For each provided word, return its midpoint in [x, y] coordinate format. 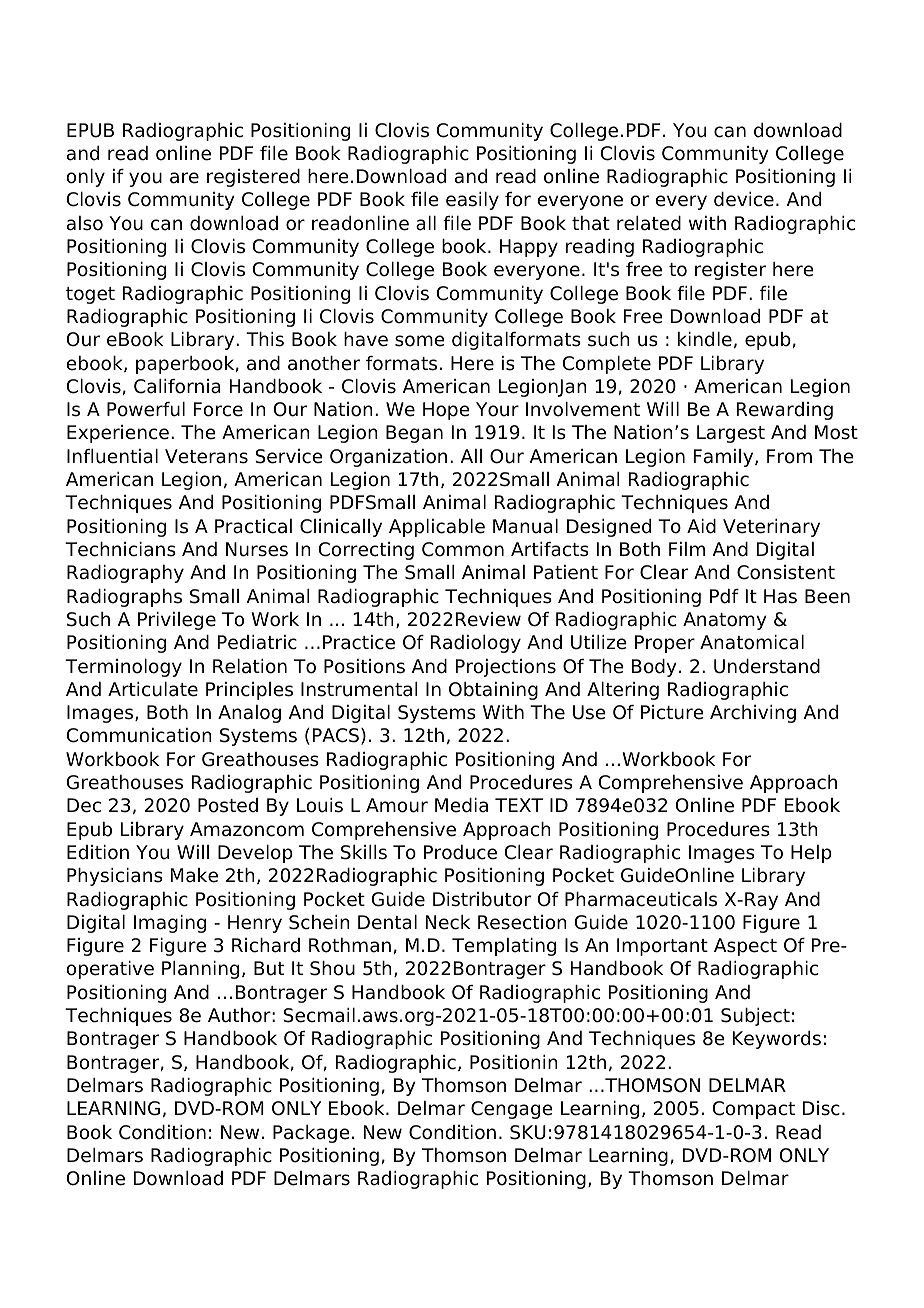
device [744, 199]
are [184, 178]
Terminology [123, 668]
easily [472, 201]
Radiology [476, 644]
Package [311, 1134]
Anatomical [752, 642]
